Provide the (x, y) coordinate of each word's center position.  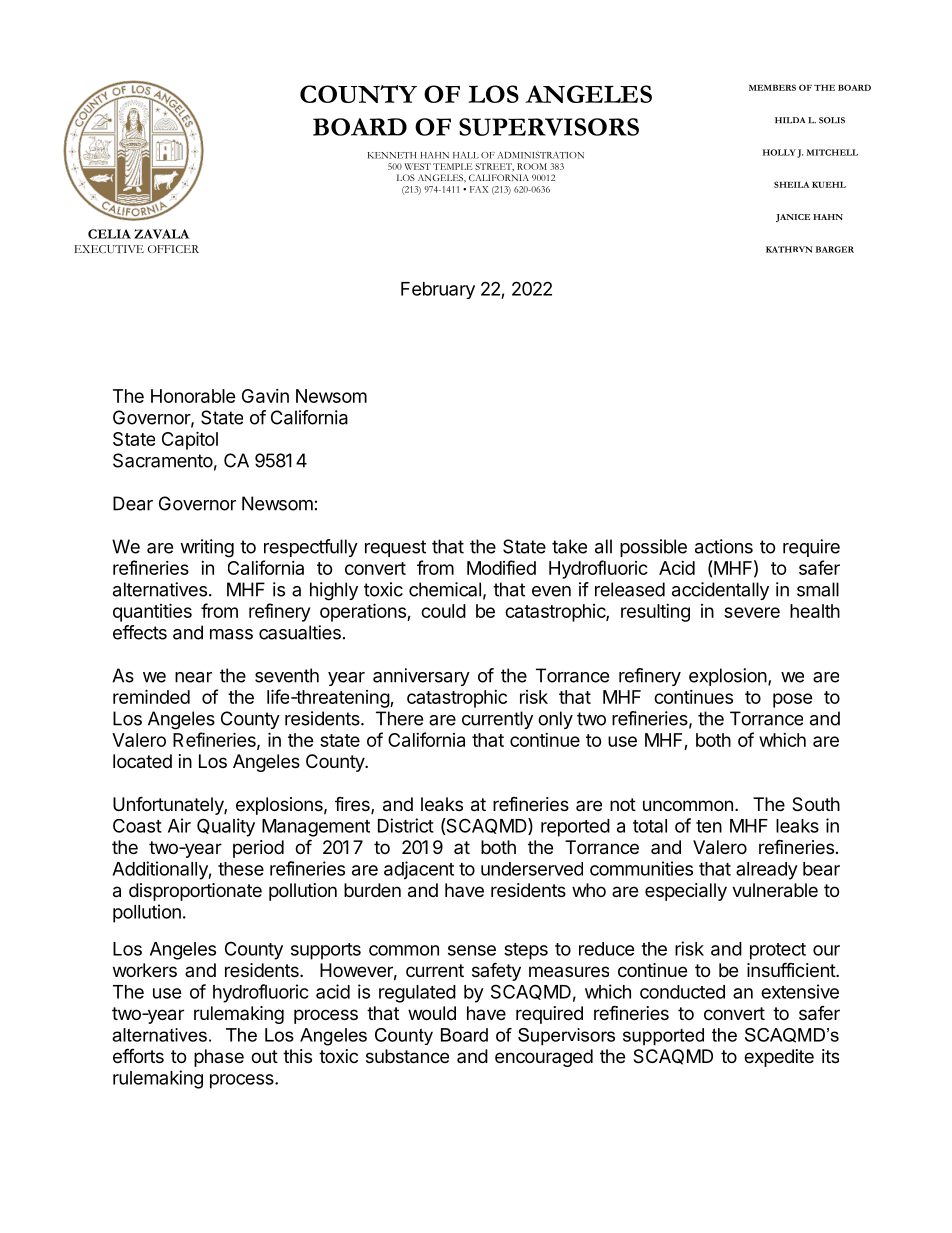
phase (219, 1058)
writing (207, 548)
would (432, 1013)
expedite (779, 1058)
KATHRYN (789, 249)
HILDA (790, 120)
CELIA (109, 234)
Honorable (193, 396)
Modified (501, 567)
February (438, 290)
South (816, 804)
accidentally (720, 591)
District (406, 825)
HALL (466, 155)
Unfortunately (169, 805)
